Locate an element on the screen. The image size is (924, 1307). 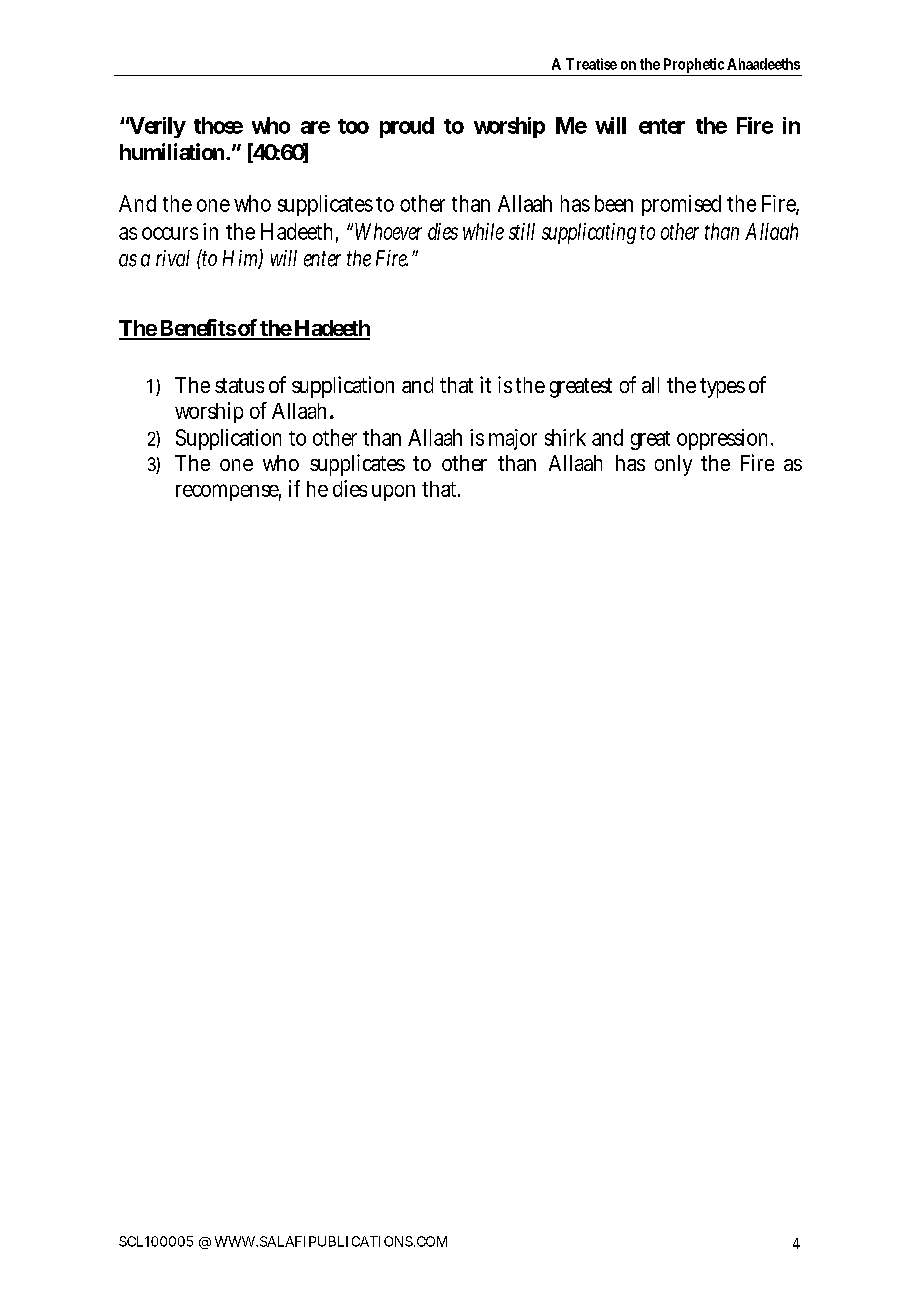
upon is located at coordinates (393, 493).
